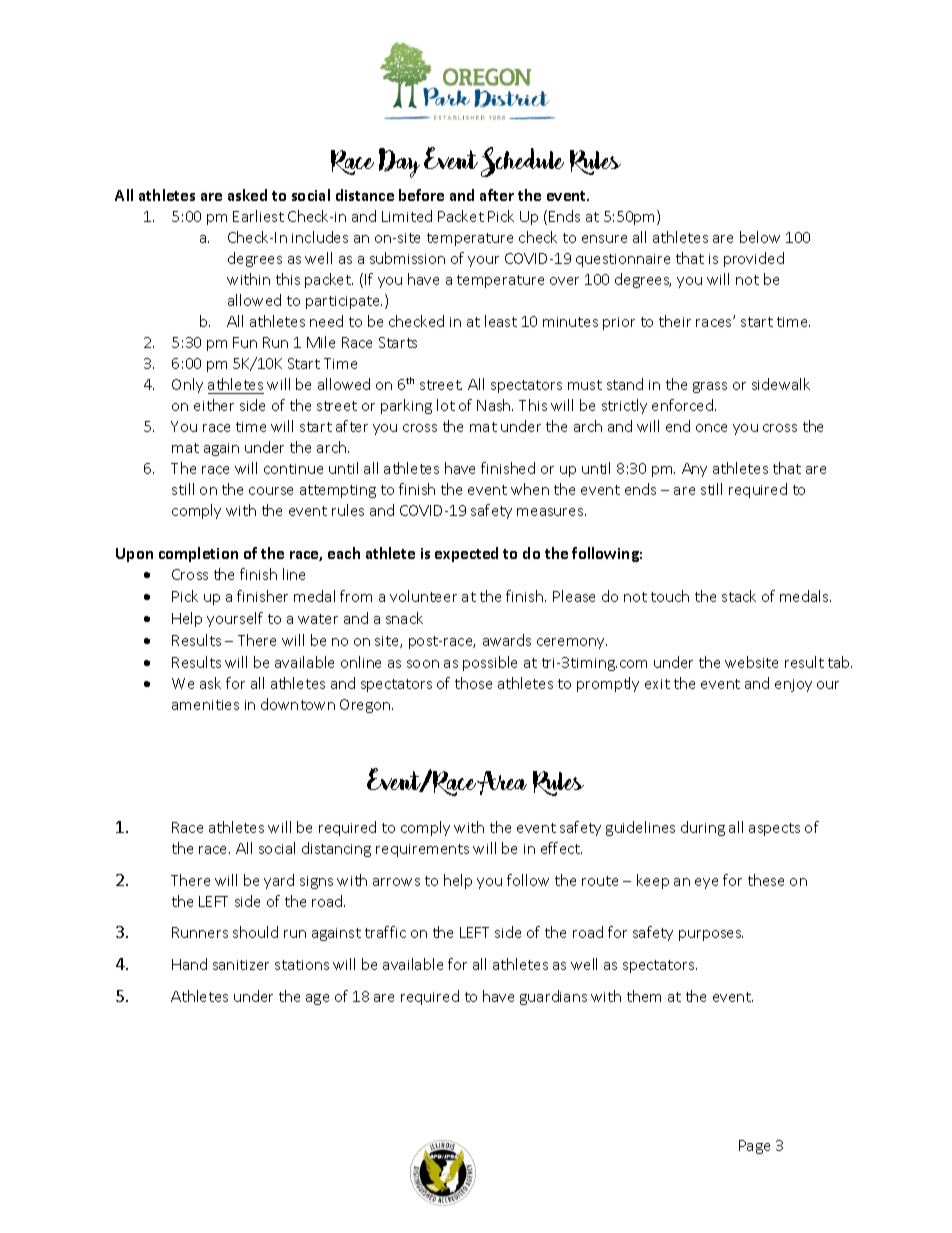  What do you see at coordinates (793, 685) in the page?
I see `enjoy` at bounding box center [793, 685].
